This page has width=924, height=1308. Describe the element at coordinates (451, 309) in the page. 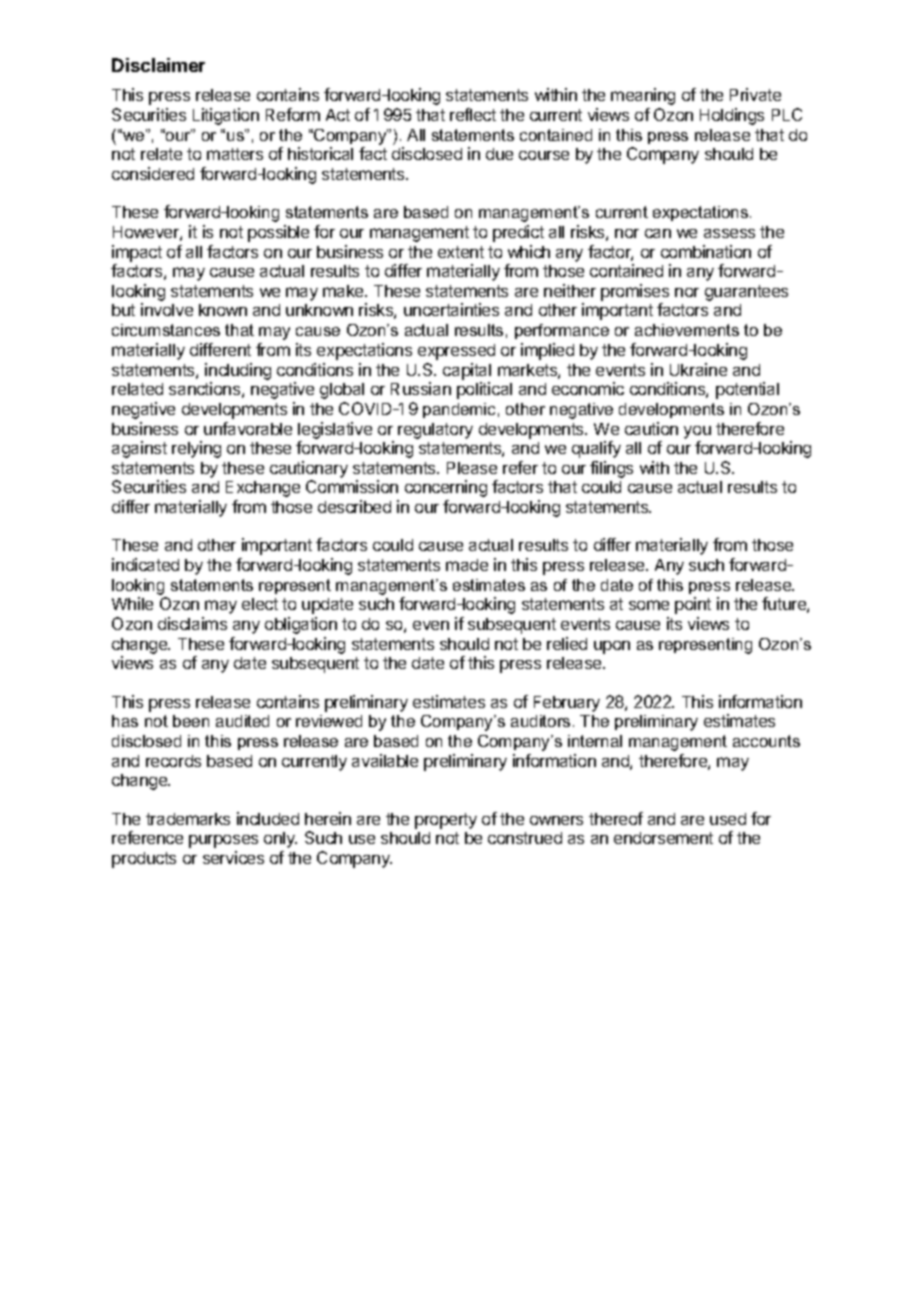

I see `uncertainties` at that location.
